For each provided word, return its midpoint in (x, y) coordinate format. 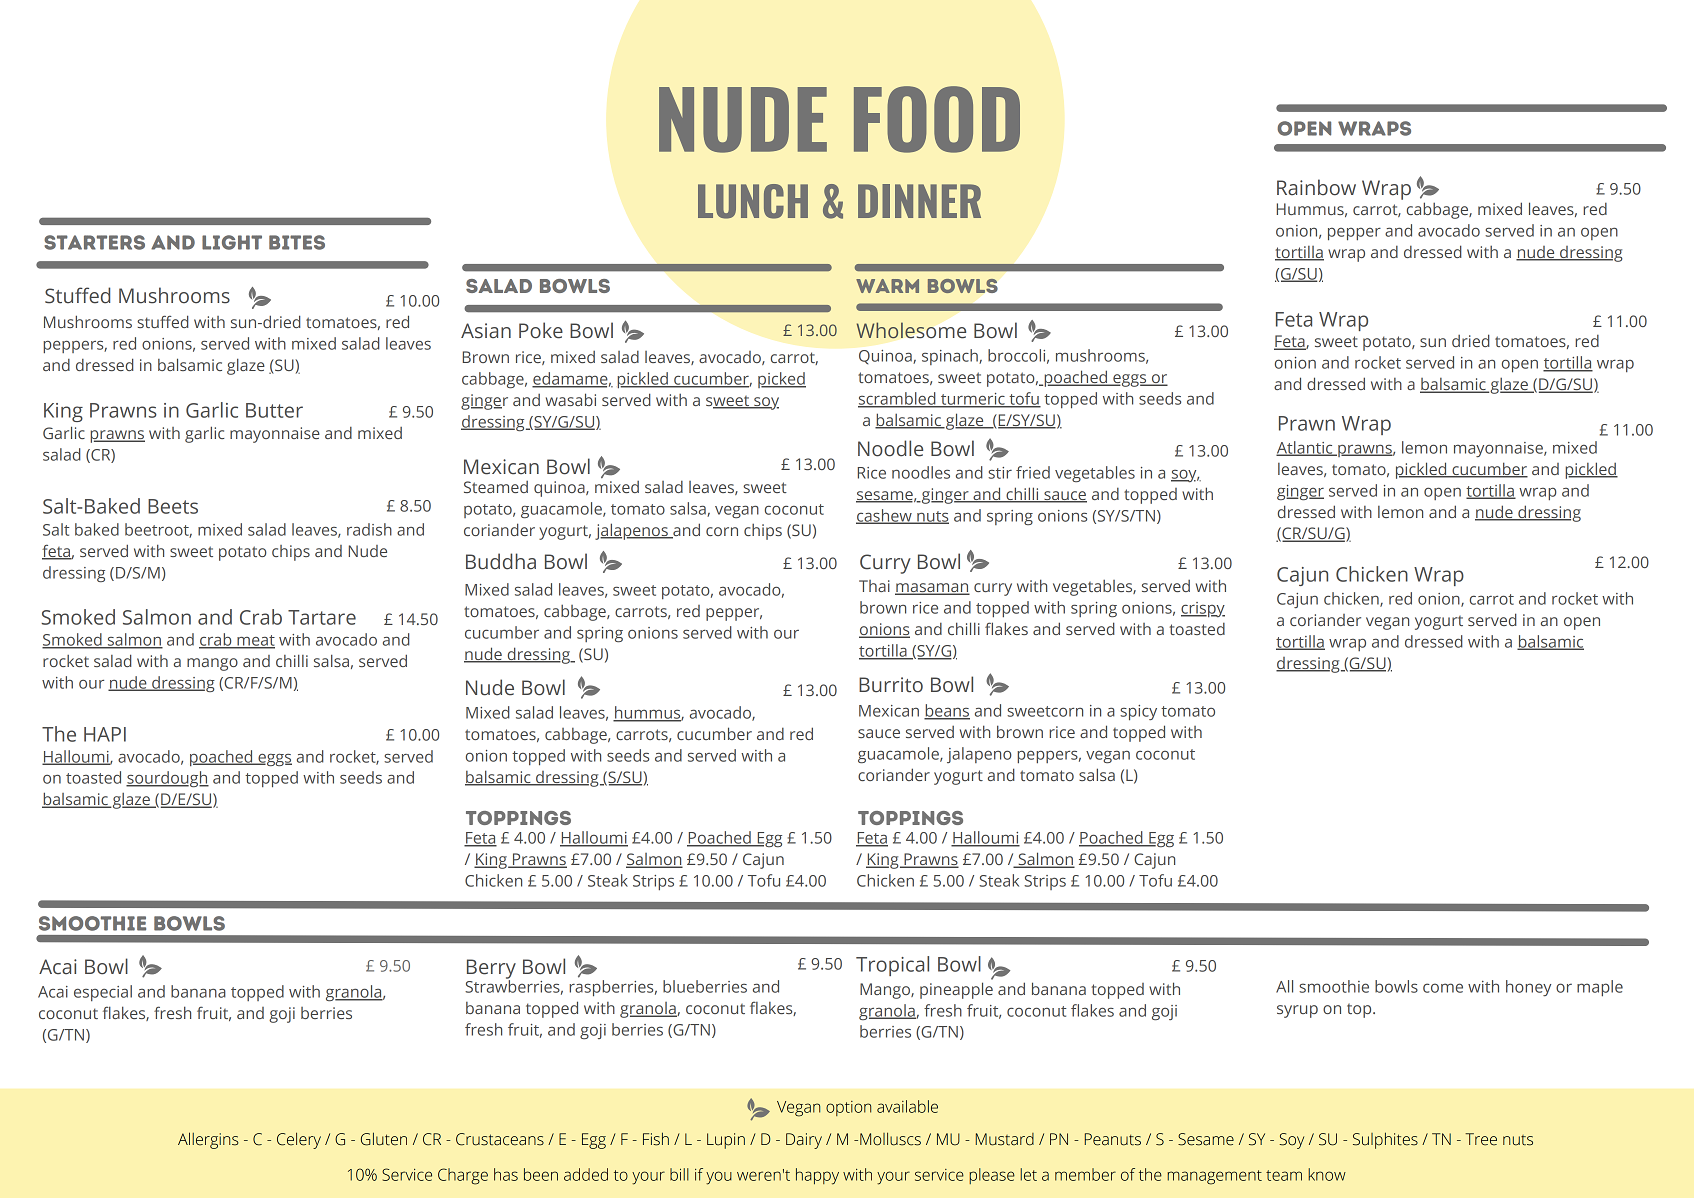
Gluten (384, 1139)
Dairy (804, 1141)
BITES (297, 242)
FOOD (937, 119)
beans (947, 711)
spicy (1138, 713)
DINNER (919, 201)
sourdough (167, 779)
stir (1000, 473)
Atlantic (1305, 448)
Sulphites (1385, 1140)
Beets (173, 506)
